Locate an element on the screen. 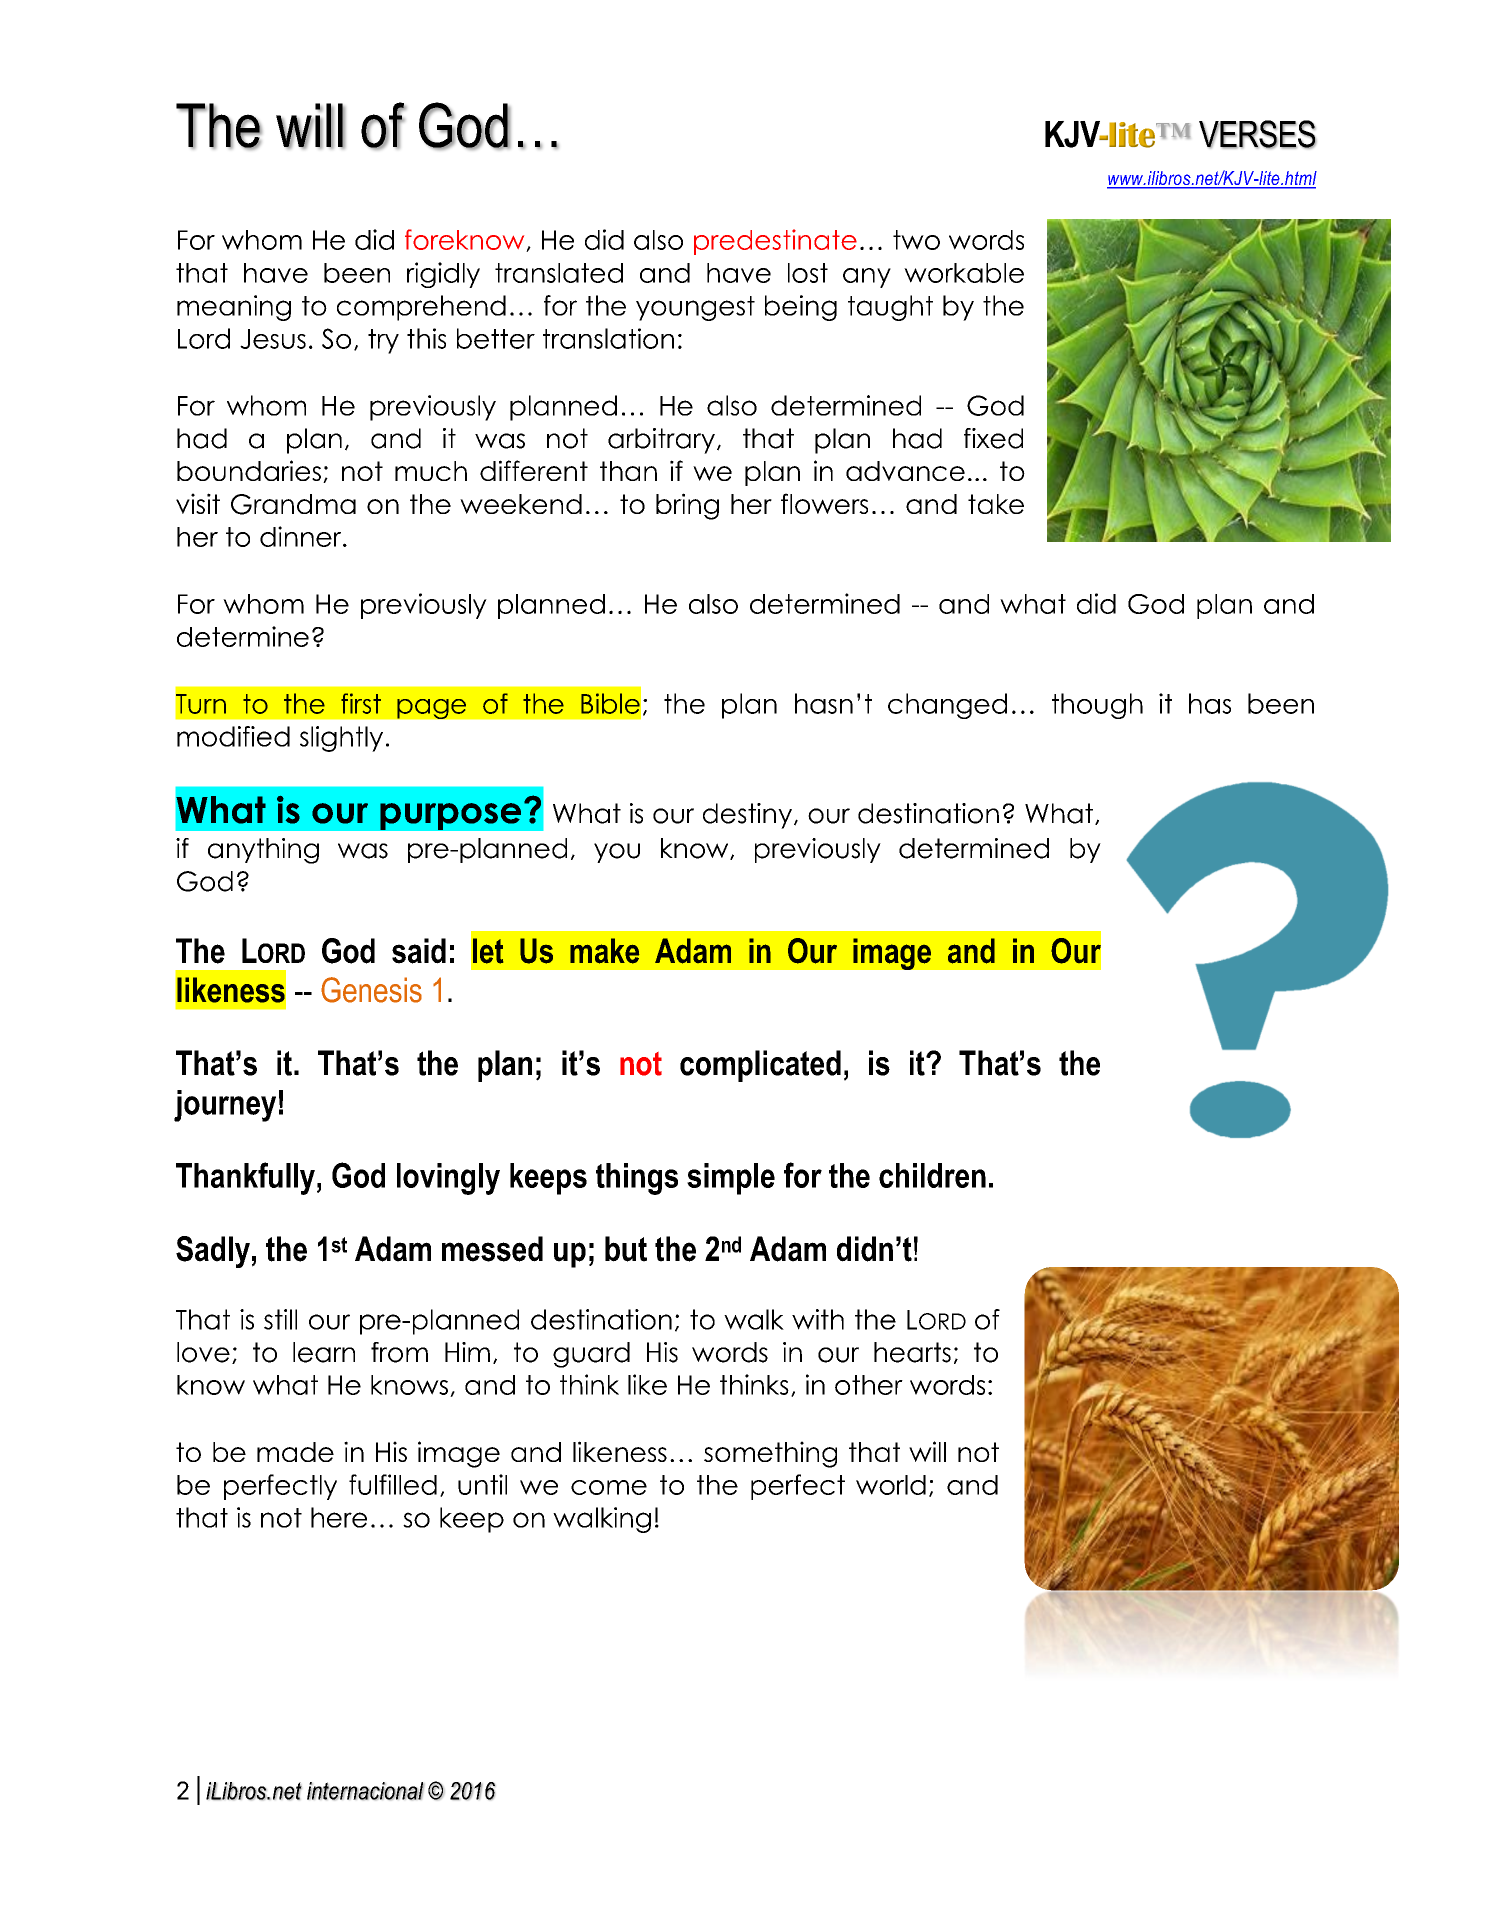 This screenshot has width=1491, height=1929. rigidly is located at coordinates (443, 275).
